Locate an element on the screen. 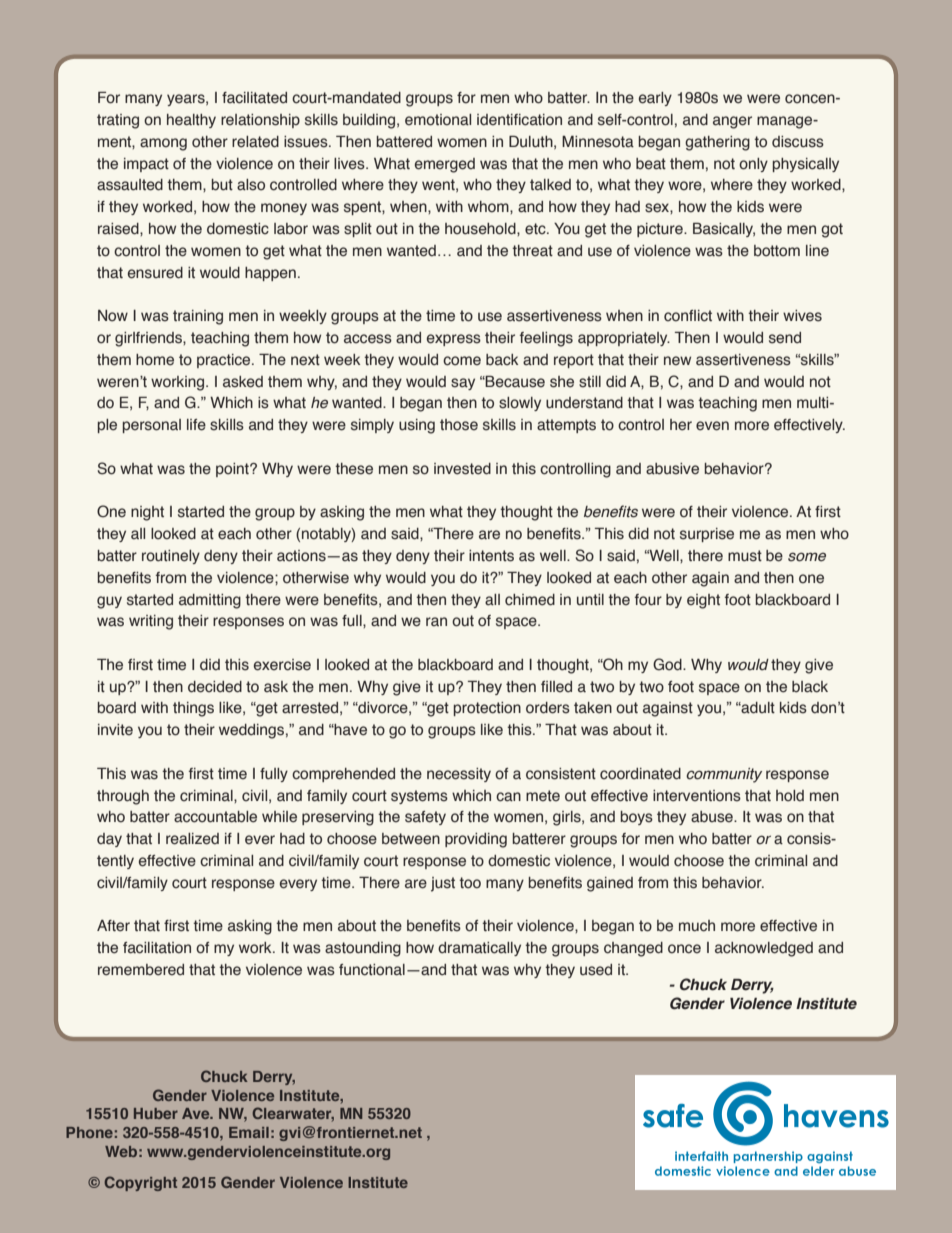 The width and height of the screenshot is (952, 1233). ran is located at coordinates (436, 621).
